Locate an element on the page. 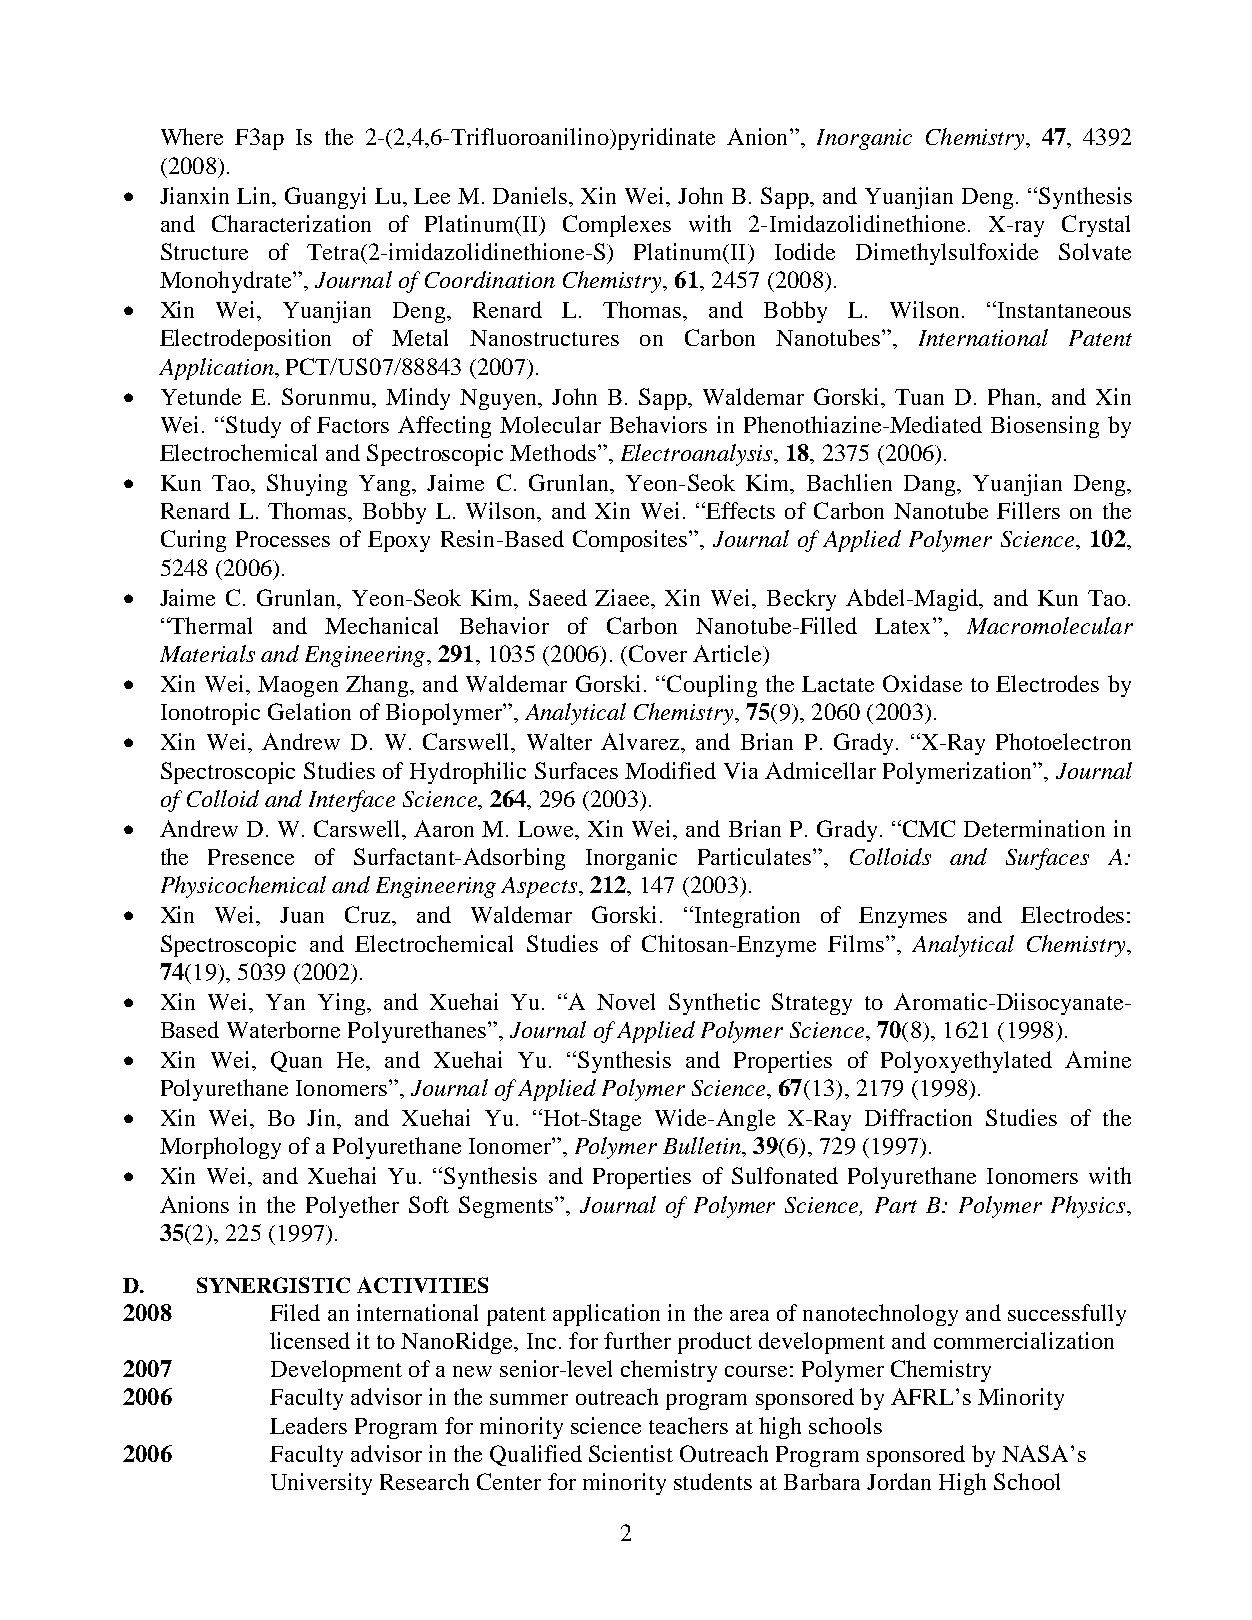  Processes is located at coordinates (283, 539).
